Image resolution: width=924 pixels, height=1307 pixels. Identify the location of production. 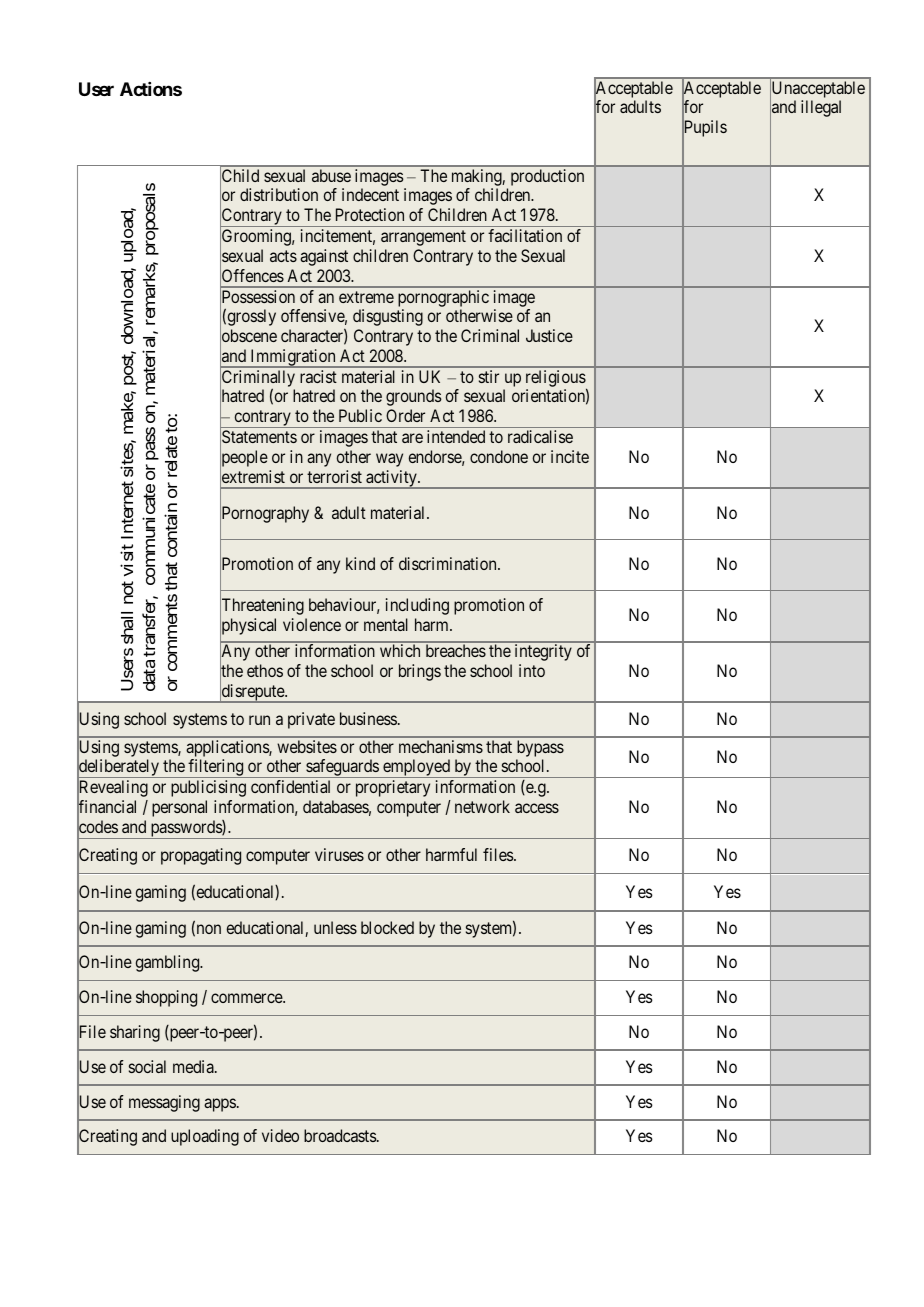
(547, 177).
